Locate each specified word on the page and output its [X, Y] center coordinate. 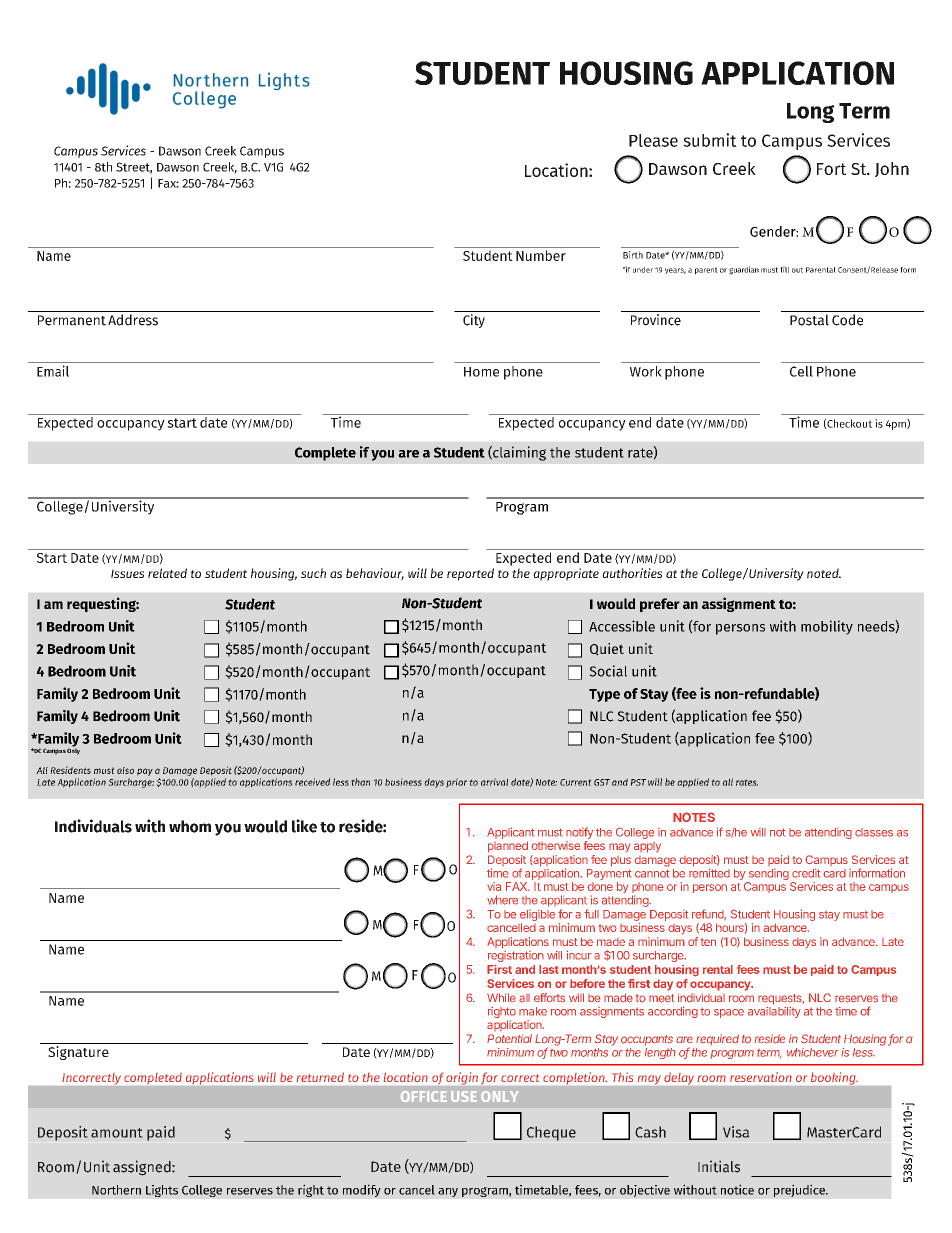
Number [541, 255]
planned [508, 847]
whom [190, 826]
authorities [632, 573]
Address [133, 320]
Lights [162, 1191]
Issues [127, 573]
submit [710, 140]
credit [806, 873]
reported [470, 574]
